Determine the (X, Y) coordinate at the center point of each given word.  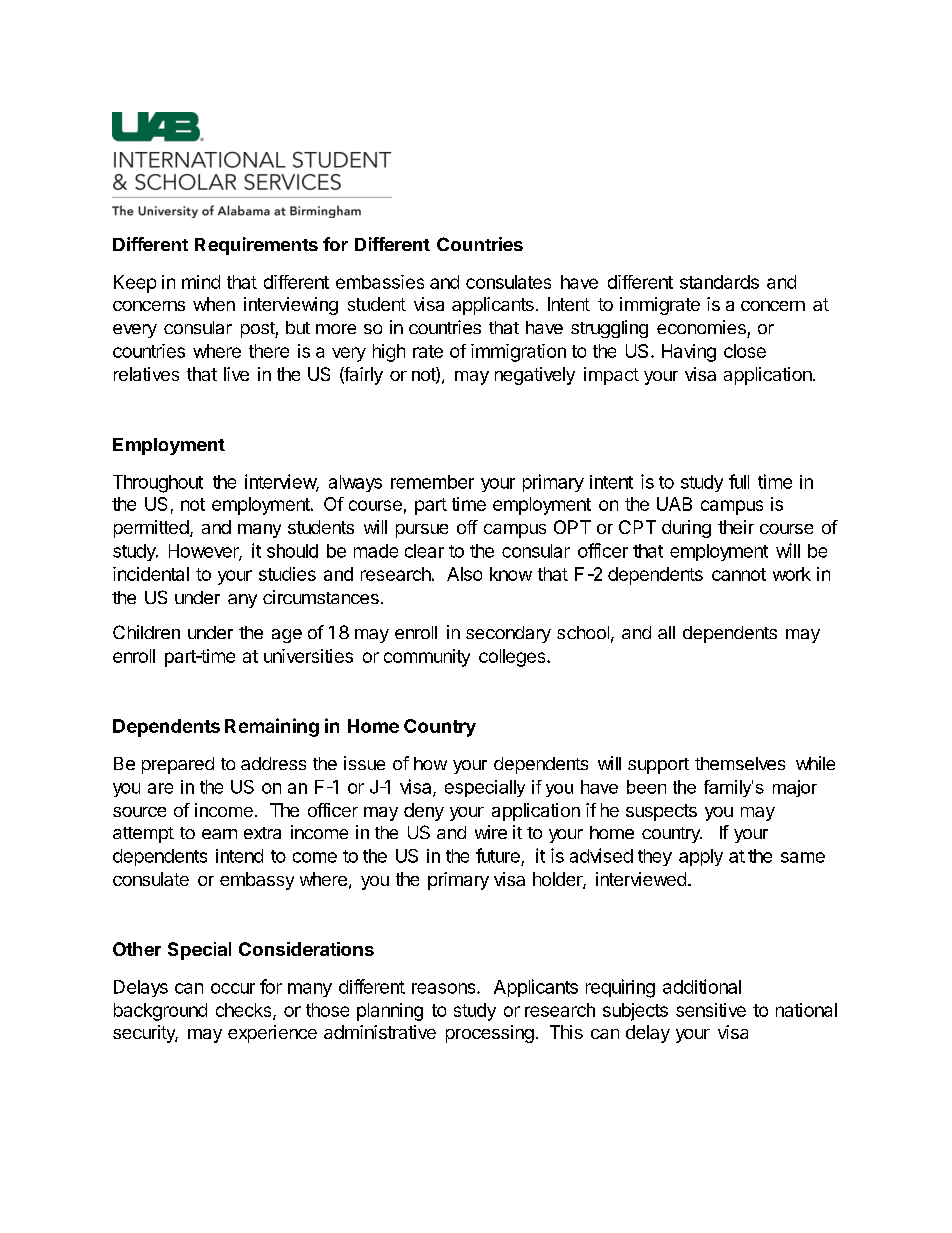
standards (719, 282)
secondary (508, 634)
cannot (739, 574)
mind (201, 282)
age (287, 636)
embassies (380, 282)
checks (245, 1011)
